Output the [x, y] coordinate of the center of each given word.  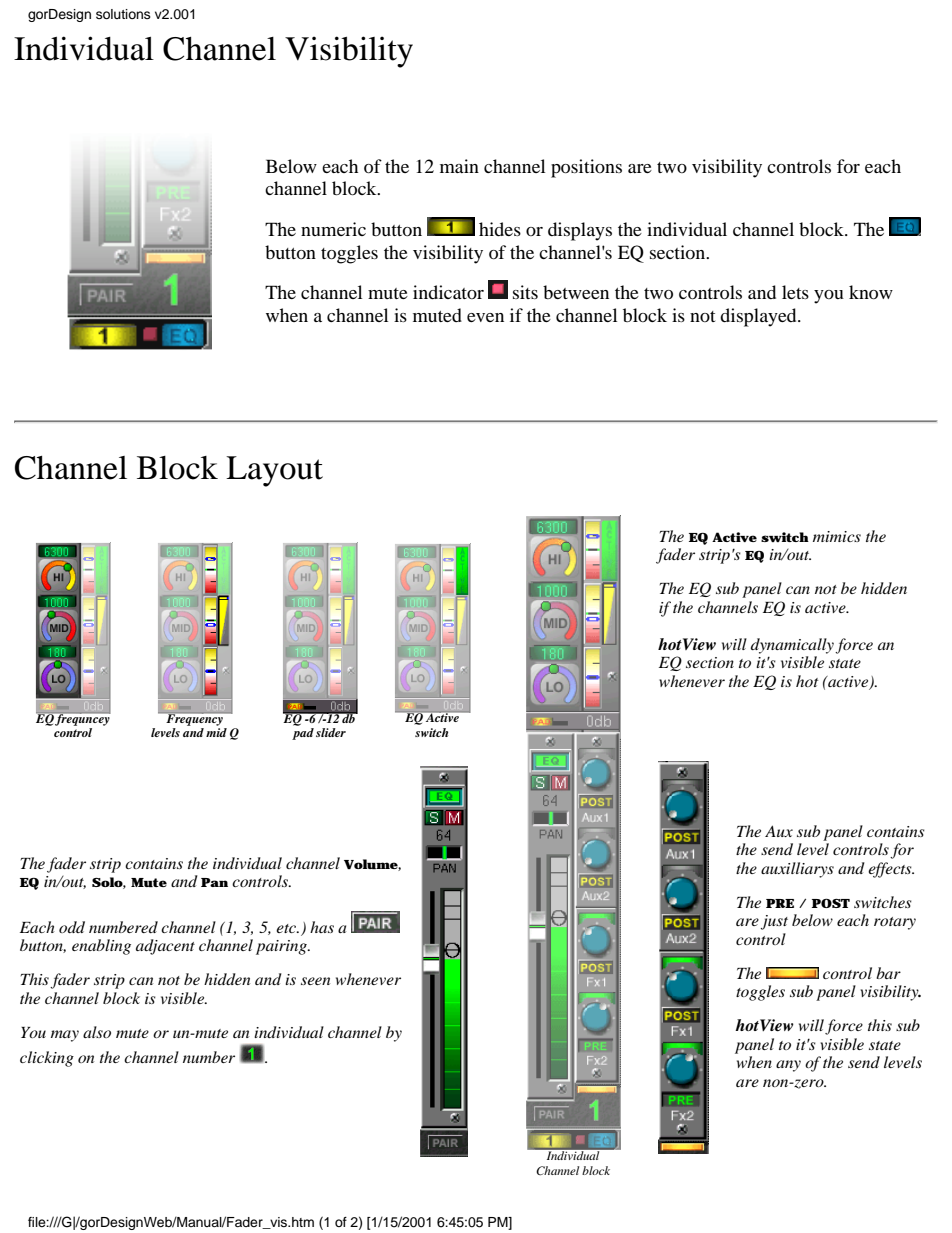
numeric [333, 229]
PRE [780, 903]
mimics [837, 536]
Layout [274, 471]
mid [216, 732]
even [485, 317]
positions [586, 168]
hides [500, 229]
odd [72, 927]
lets [795, 292]
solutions [123, 14]
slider [331, 732]
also [97, 1032]
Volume [371, 865]
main [459, 166]
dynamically [792, 646]
